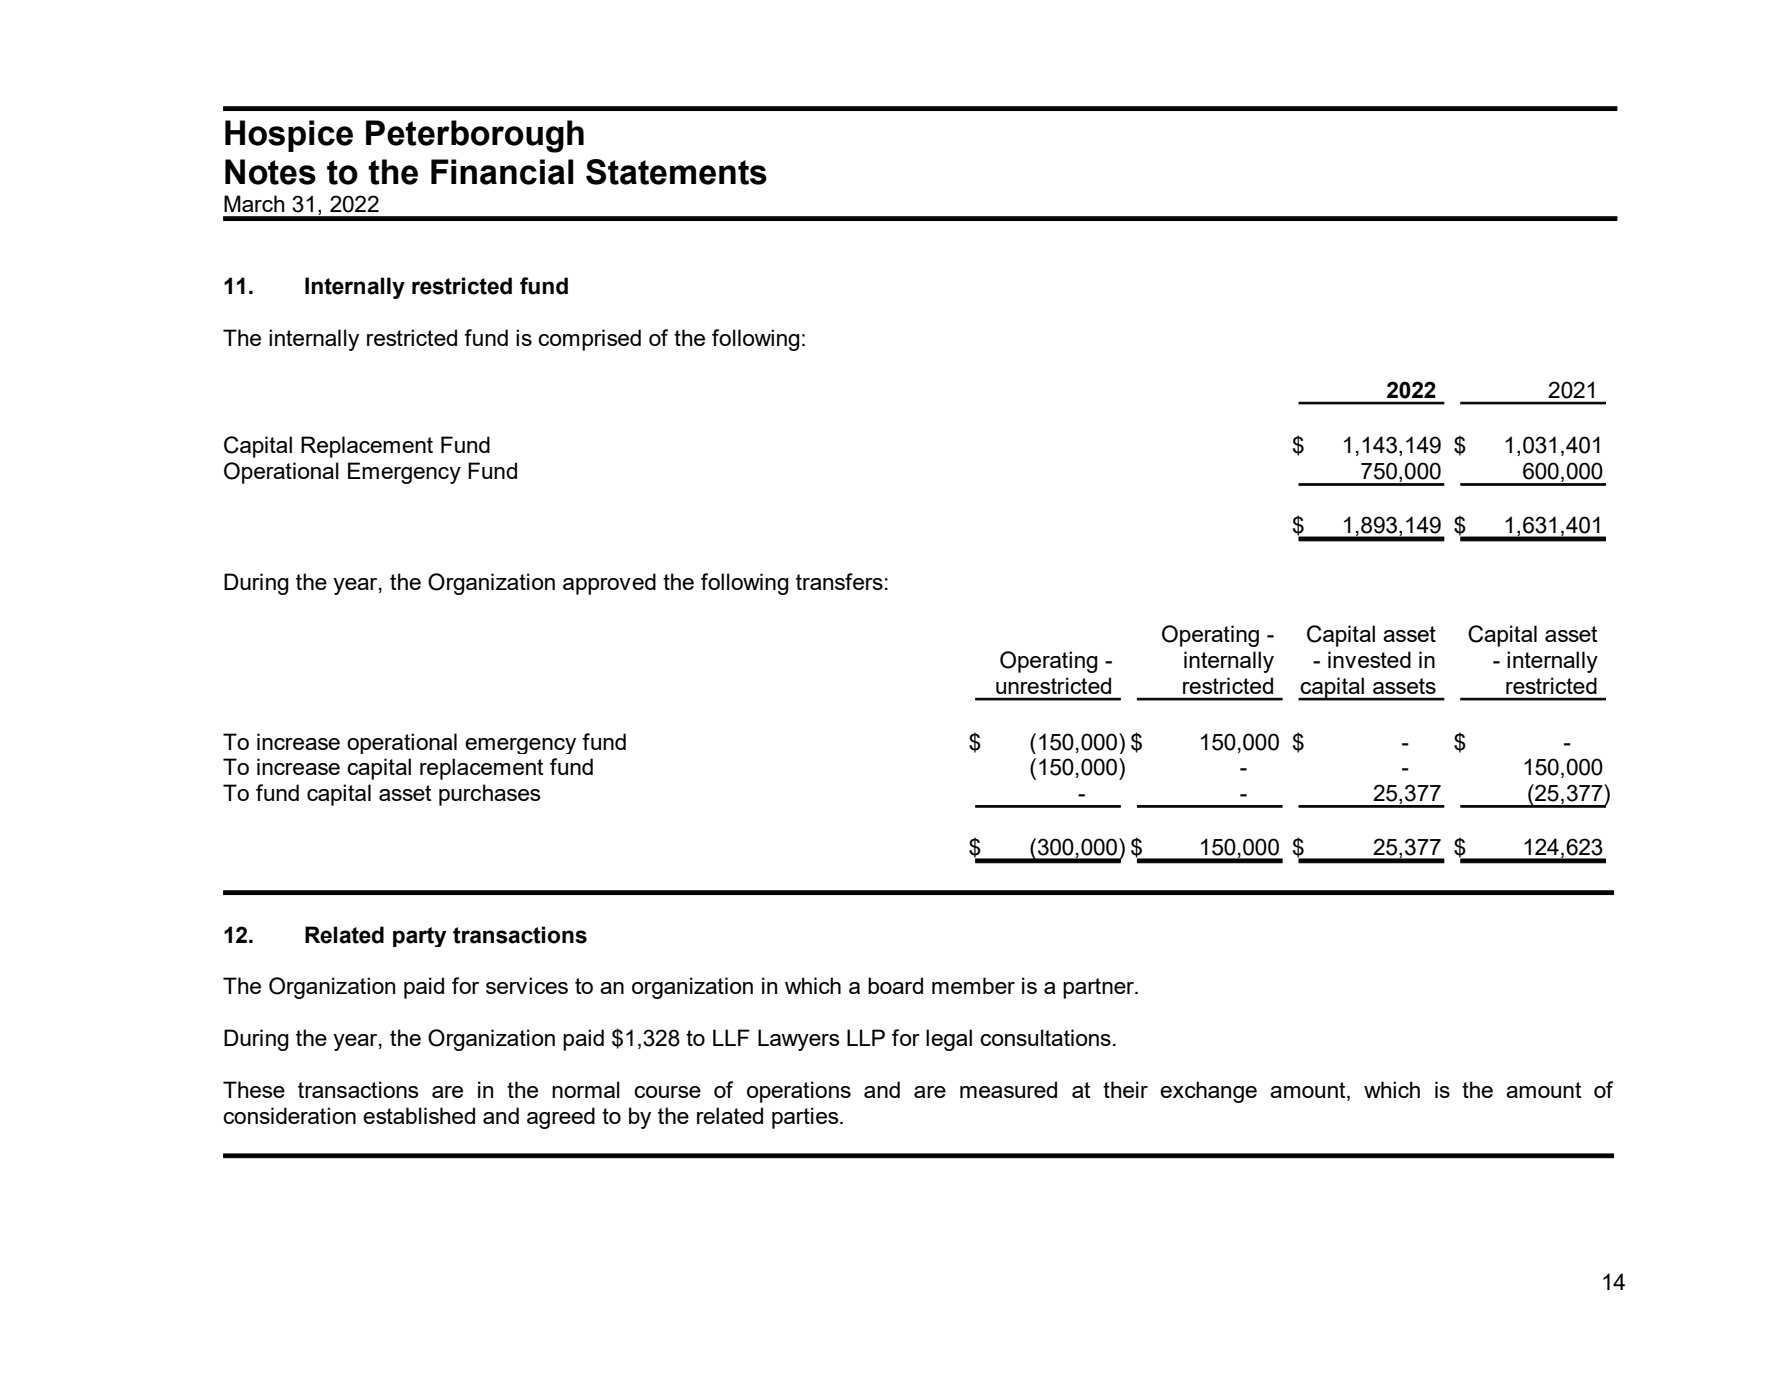 Image resolution: width=1779 pixels, height=1375 pixels. Describe the element at coordinates (676, 172) in the screenshot. I see `Statements` at that location.
